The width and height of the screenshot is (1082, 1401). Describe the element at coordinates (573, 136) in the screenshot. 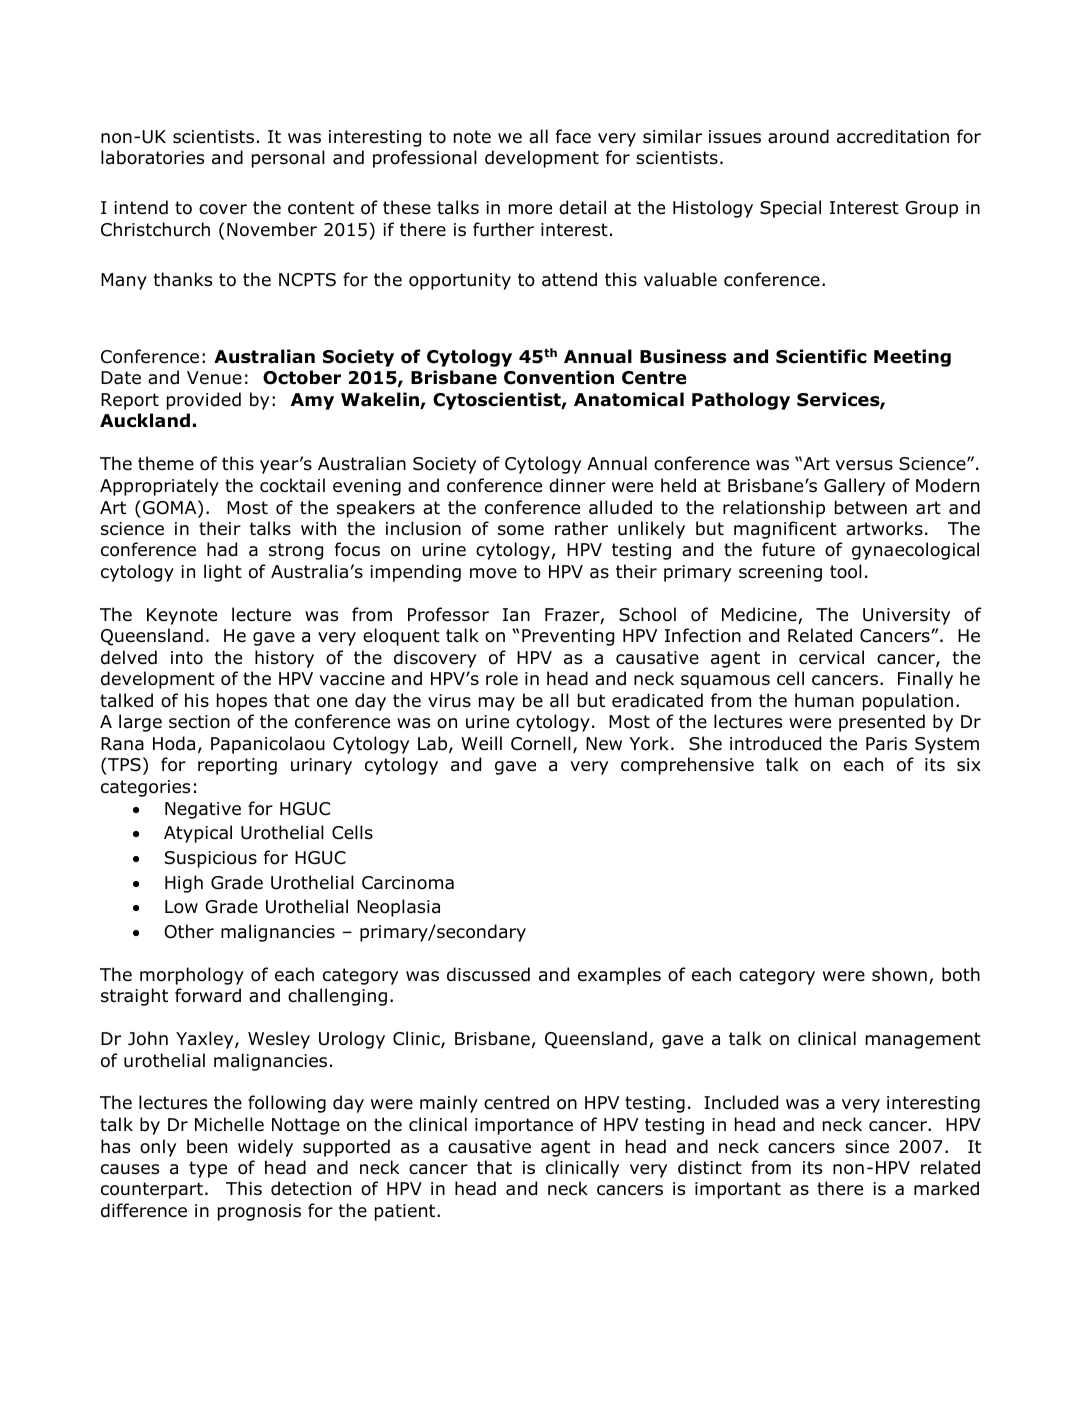

I see `face` at that location.
